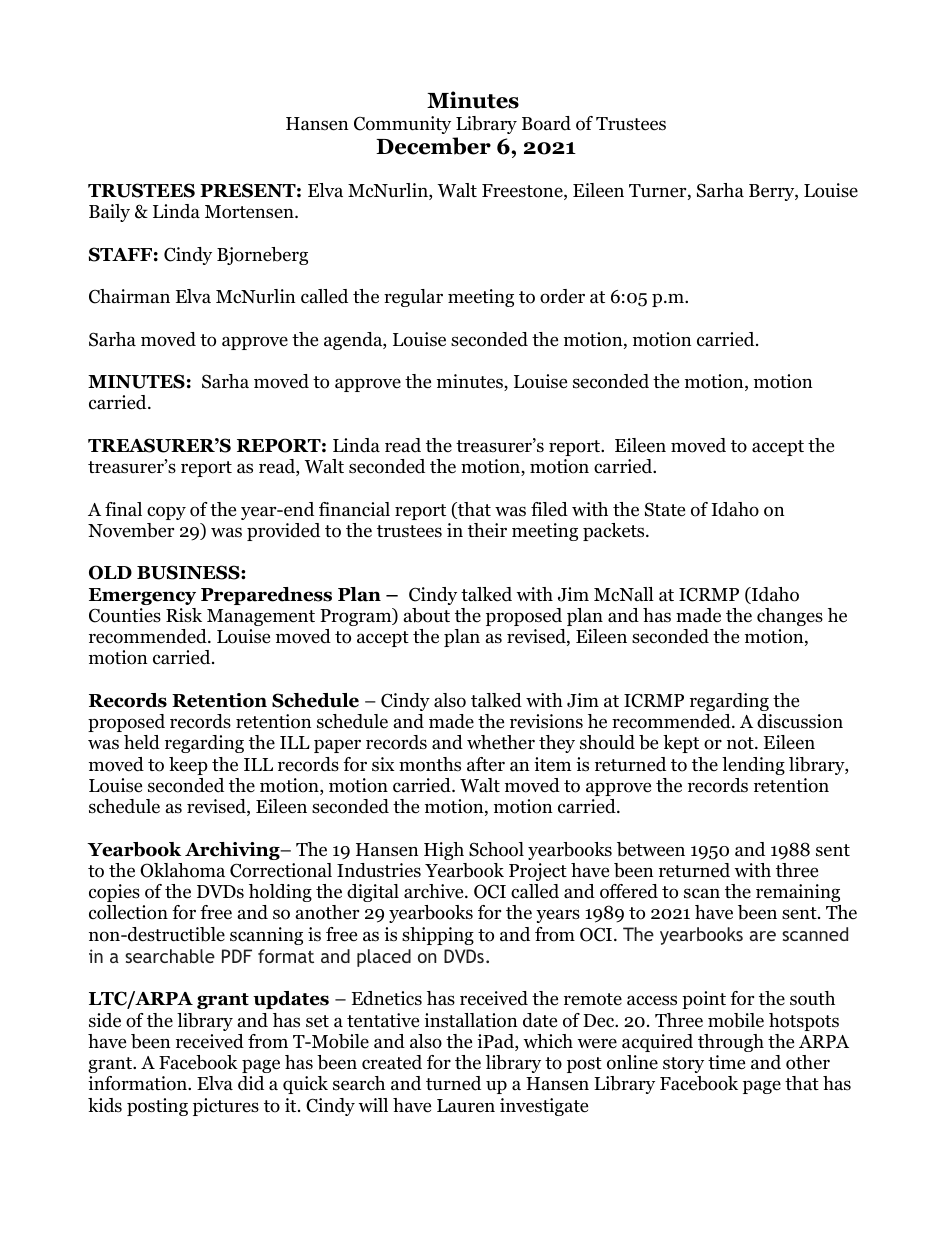 The height and width of the screenshot is (1233, 952). Describe the element at coordinates (546, 123) in the screenshot. I see `Board` at that location.
